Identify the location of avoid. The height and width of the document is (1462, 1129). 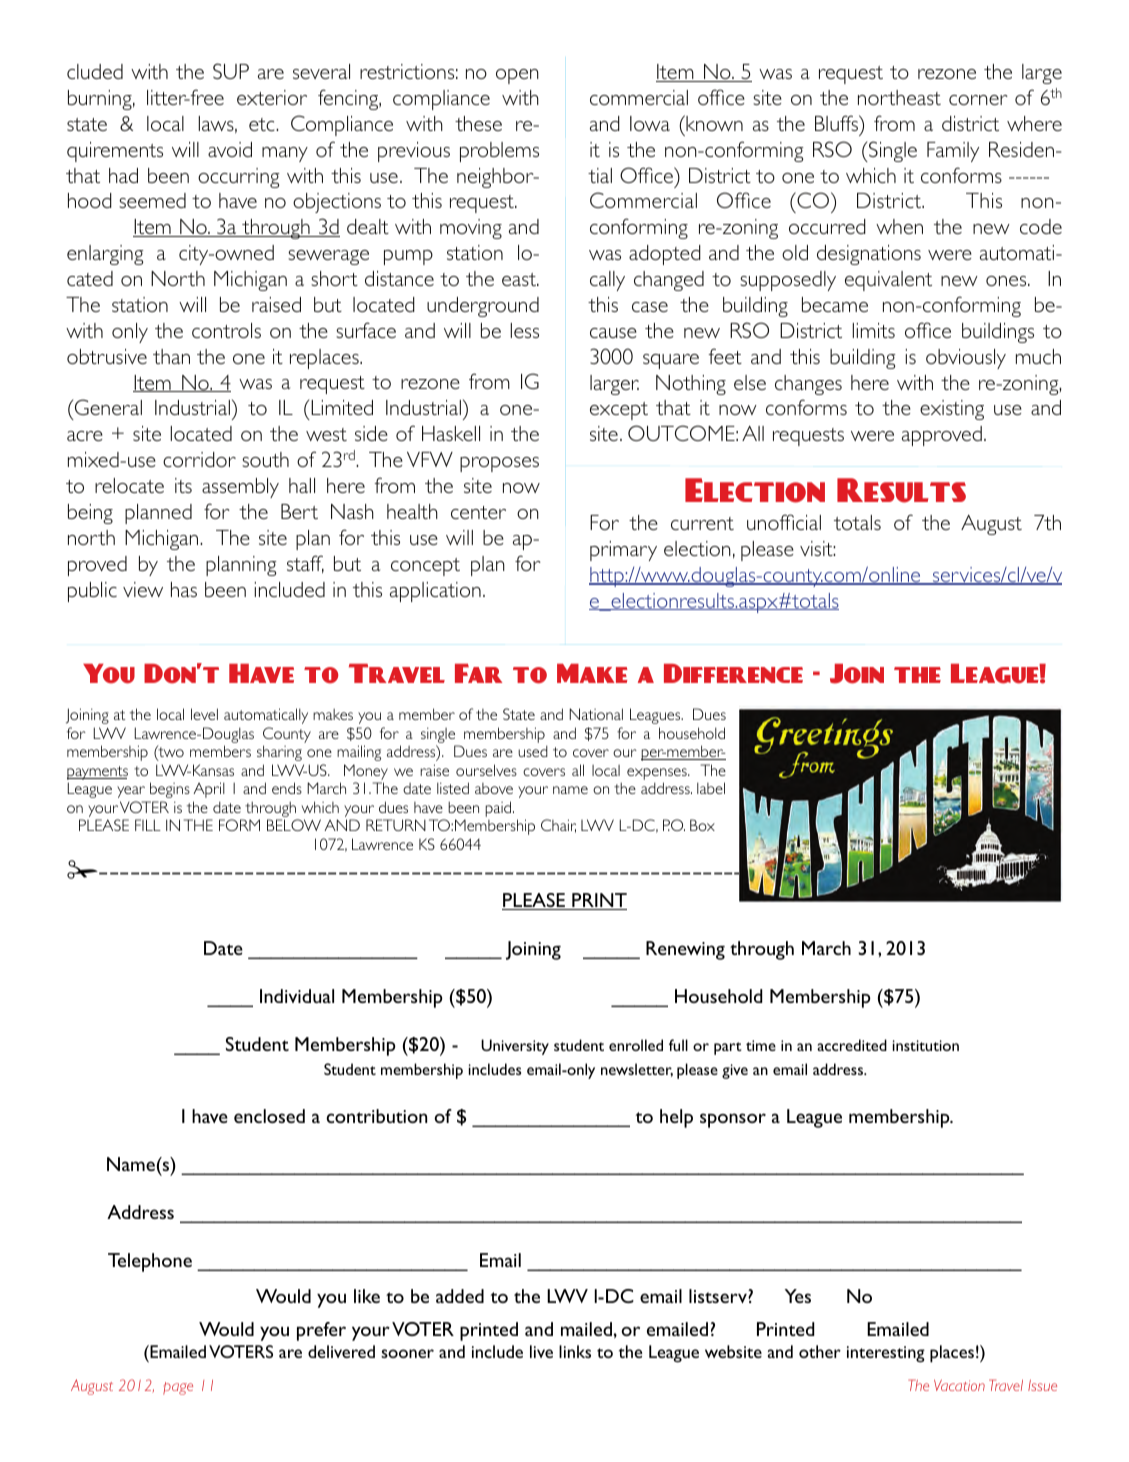
(230, 149).
